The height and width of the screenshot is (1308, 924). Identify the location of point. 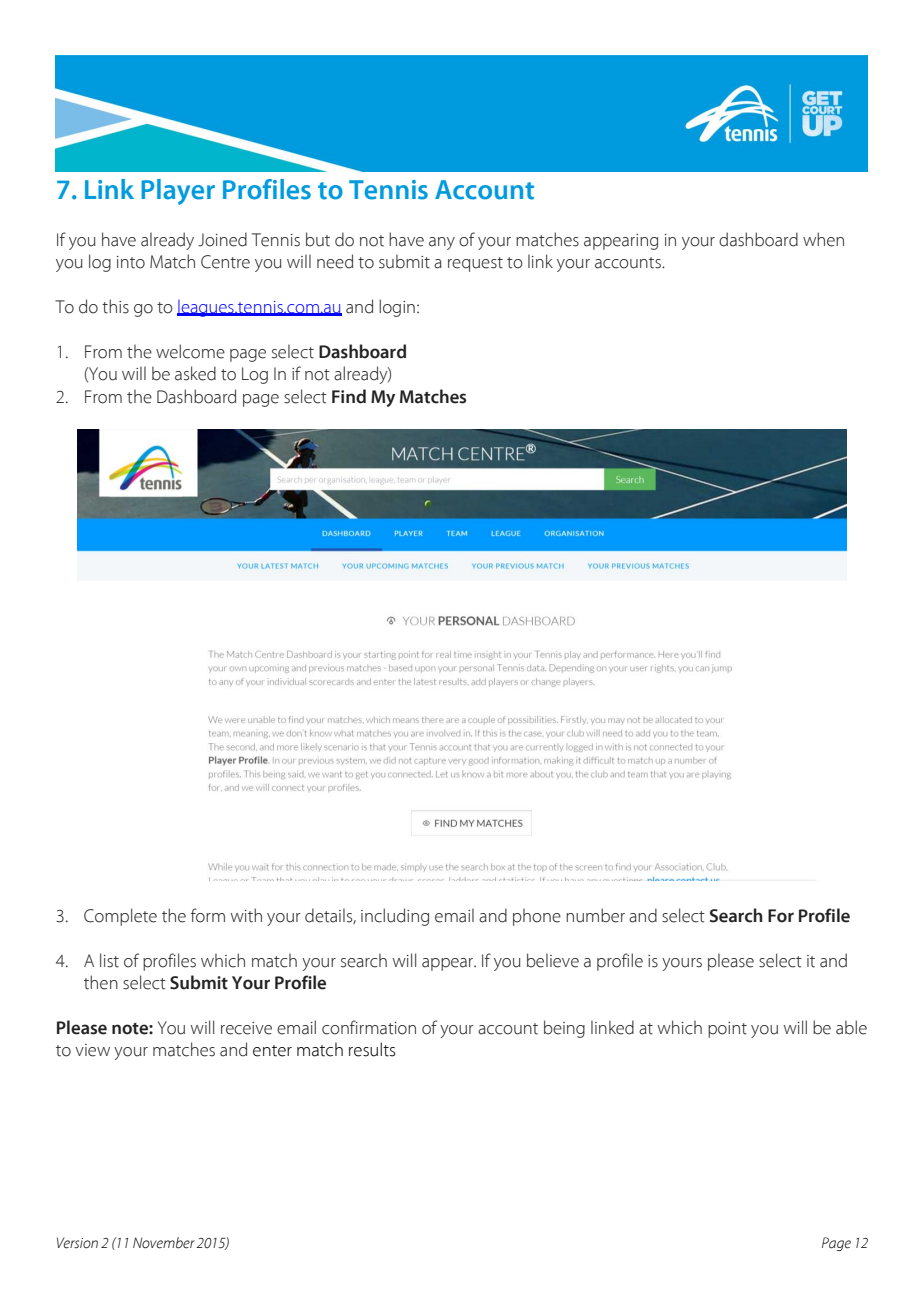
(727, 1030).
